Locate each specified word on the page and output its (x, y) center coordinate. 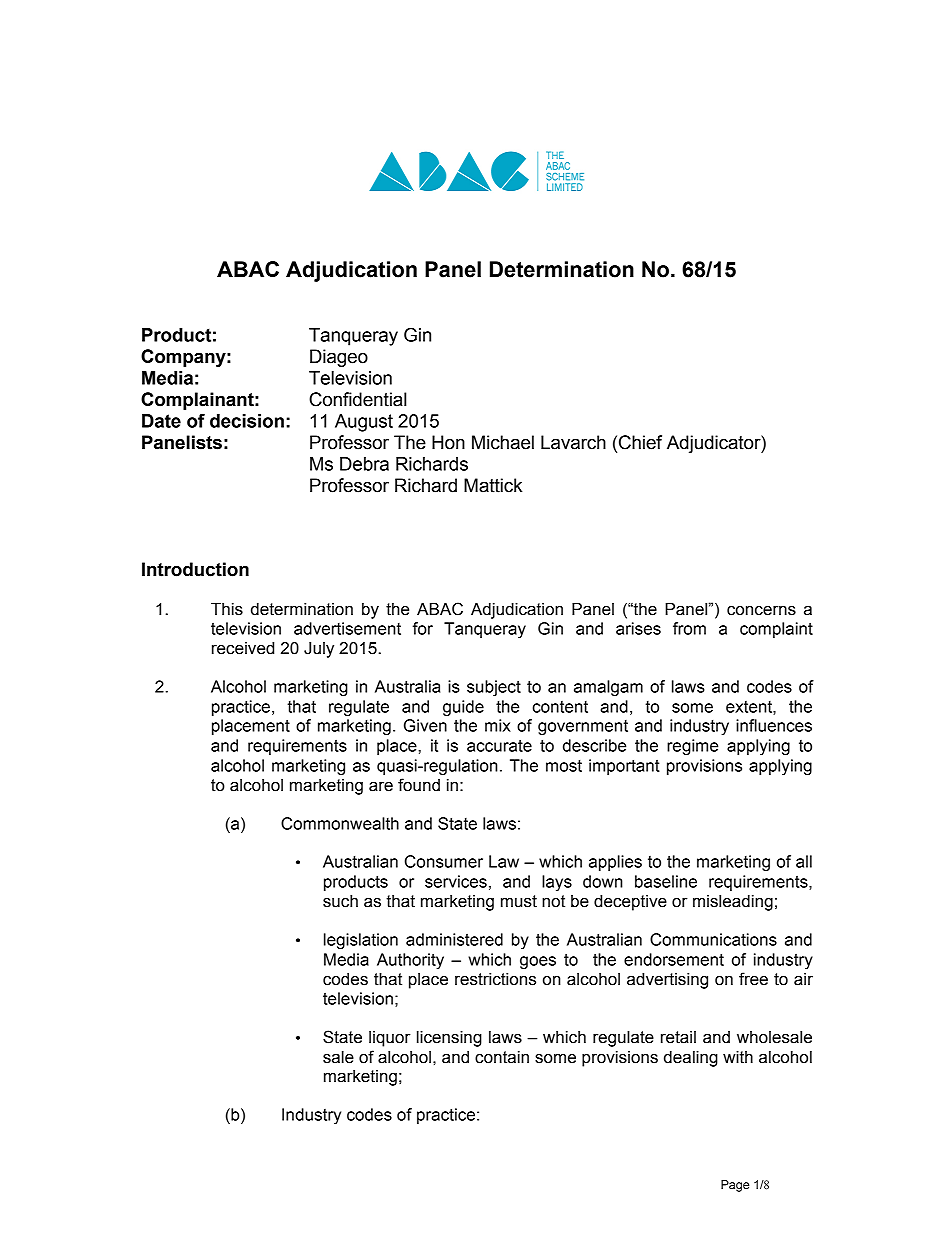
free (753, 979)
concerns (761, 610)
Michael (503, 442)
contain (502, 1057)
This (227, 609)
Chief (640, 442)
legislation (361, 941)
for (423, 628)
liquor (389, 1039)
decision (247, 421)
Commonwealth (340, 823)
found (419, 785)
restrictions (495, 979)
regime (692, 747)
